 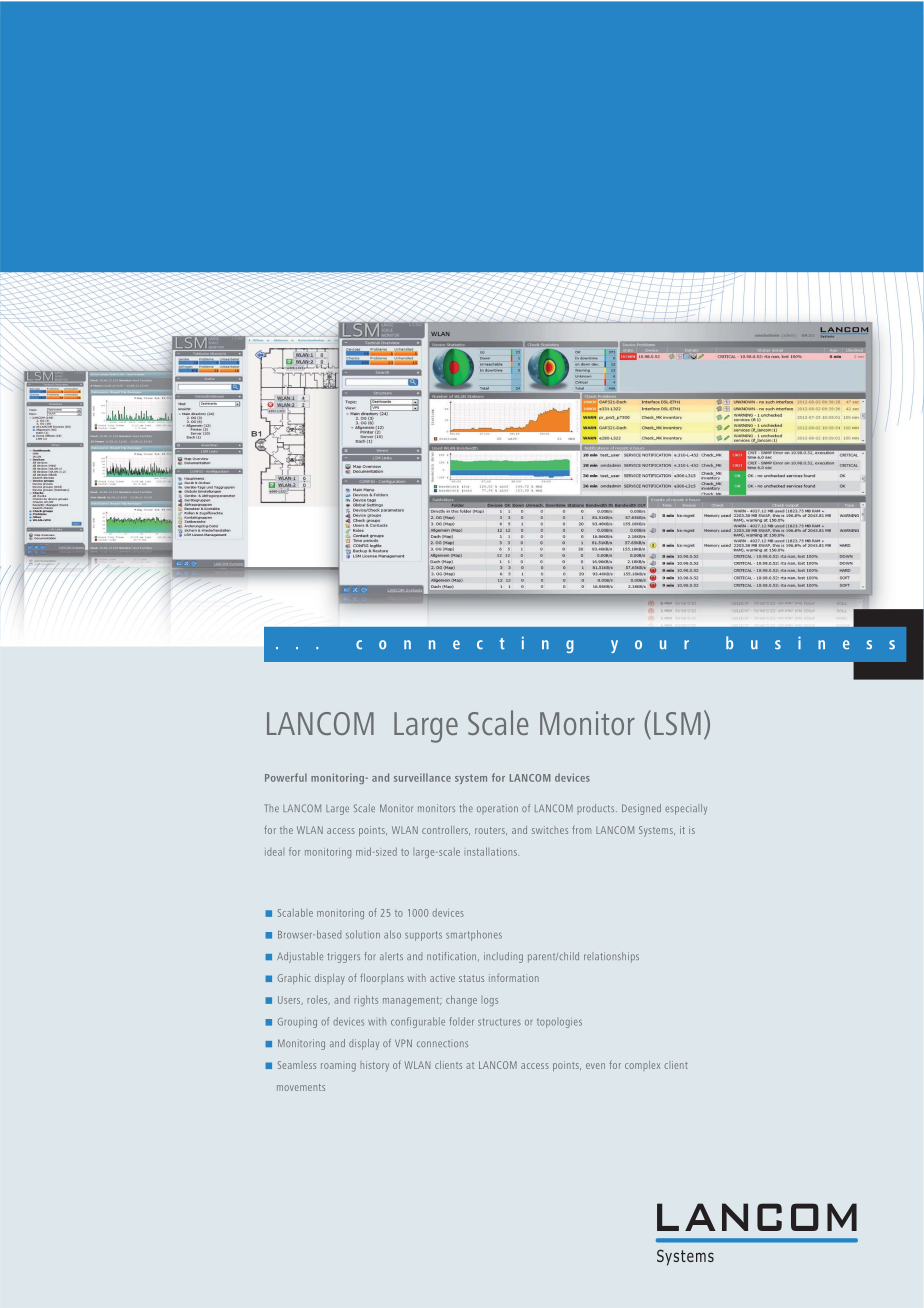 What do you see at coordinates (286, 777) in the screenshot?
I see `Powerful` at bounding box center [286, 777].
